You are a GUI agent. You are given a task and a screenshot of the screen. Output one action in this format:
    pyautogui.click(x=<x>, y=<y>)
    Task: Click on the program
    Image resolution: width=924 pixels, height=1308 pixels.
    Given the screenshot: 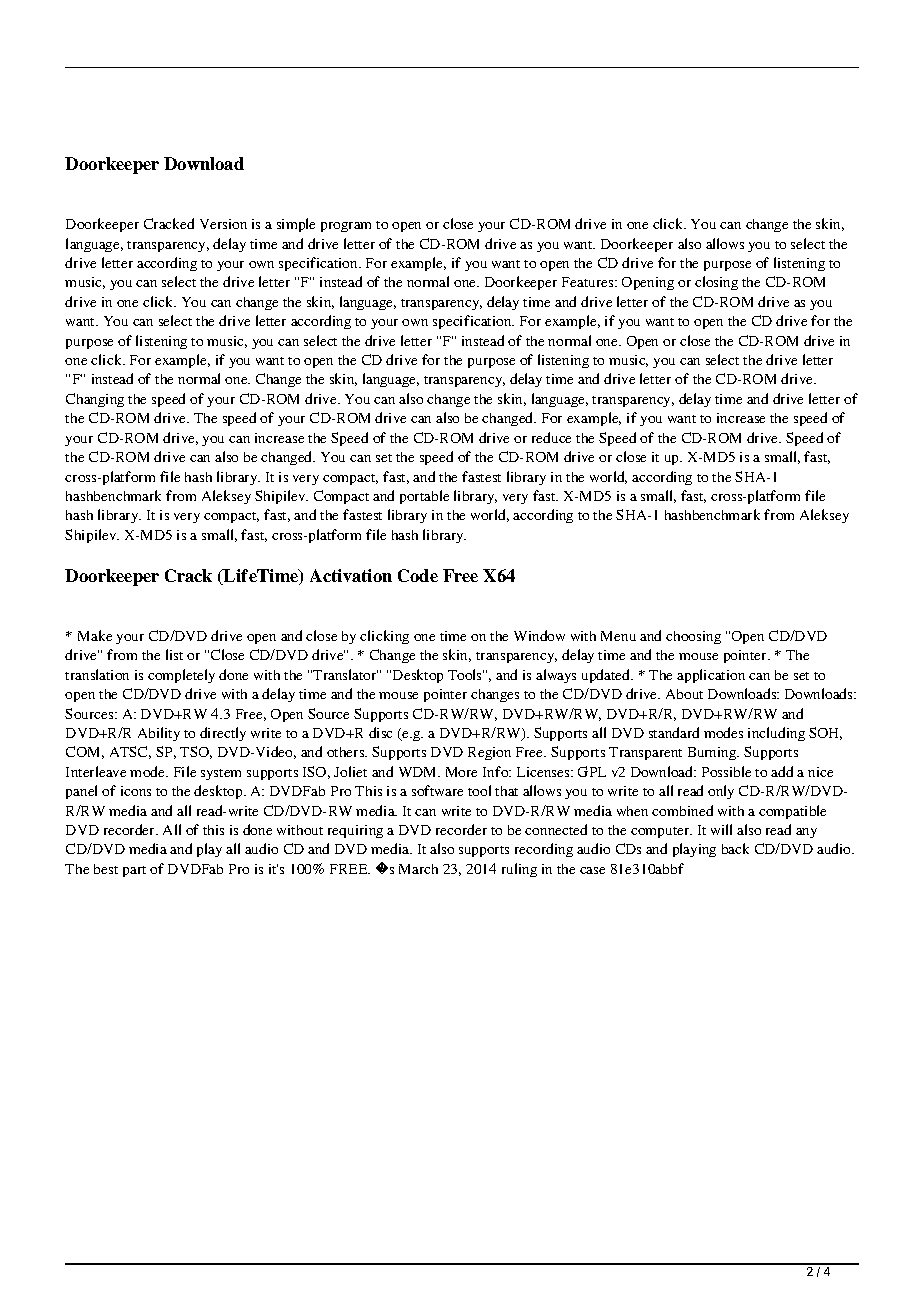 What is the action you would take?
    pyautogui.click(x=346, y=227)
